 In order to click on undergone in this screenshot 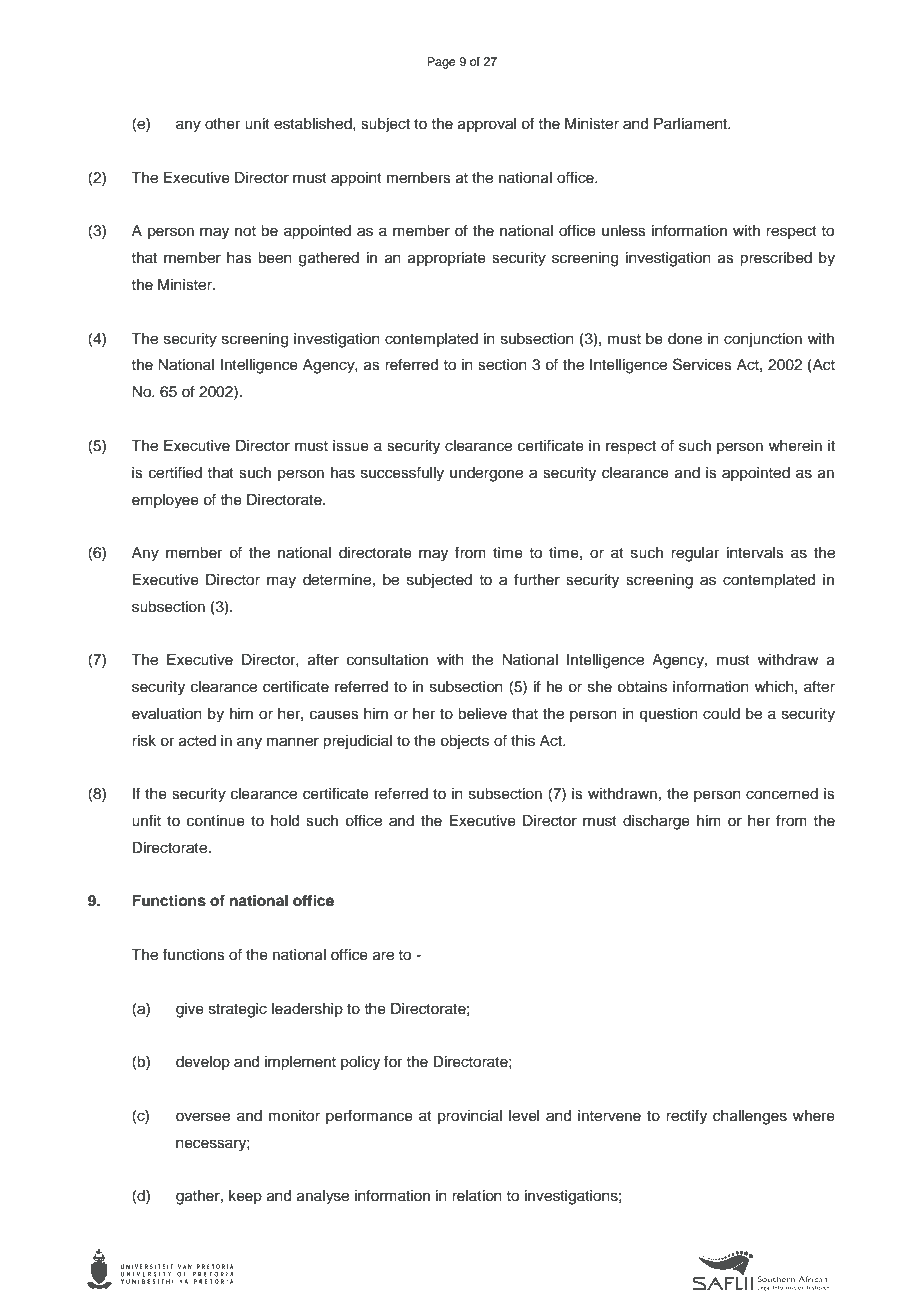, I will do `click(486, 474)`.
